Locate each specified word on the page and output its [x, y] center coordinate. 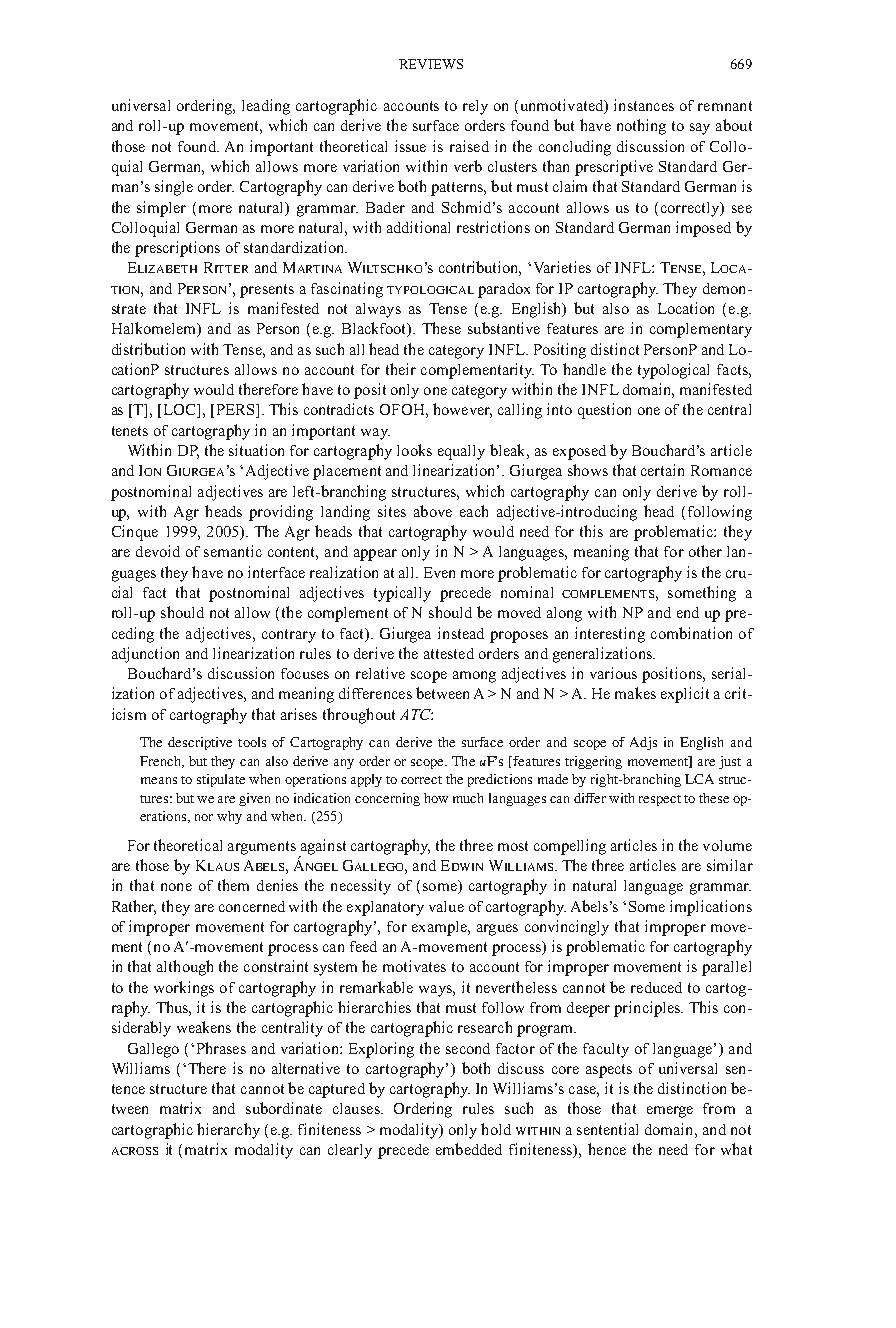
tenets [130, 431]
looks [414, 450]
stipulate [221, 780]
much [468, 798]
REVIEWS [431, 64]
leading [266, 107]
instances [644, 105]
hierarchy [228, 1131]
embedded [469, 1149]
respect [660, 800]
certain [662, 470]
